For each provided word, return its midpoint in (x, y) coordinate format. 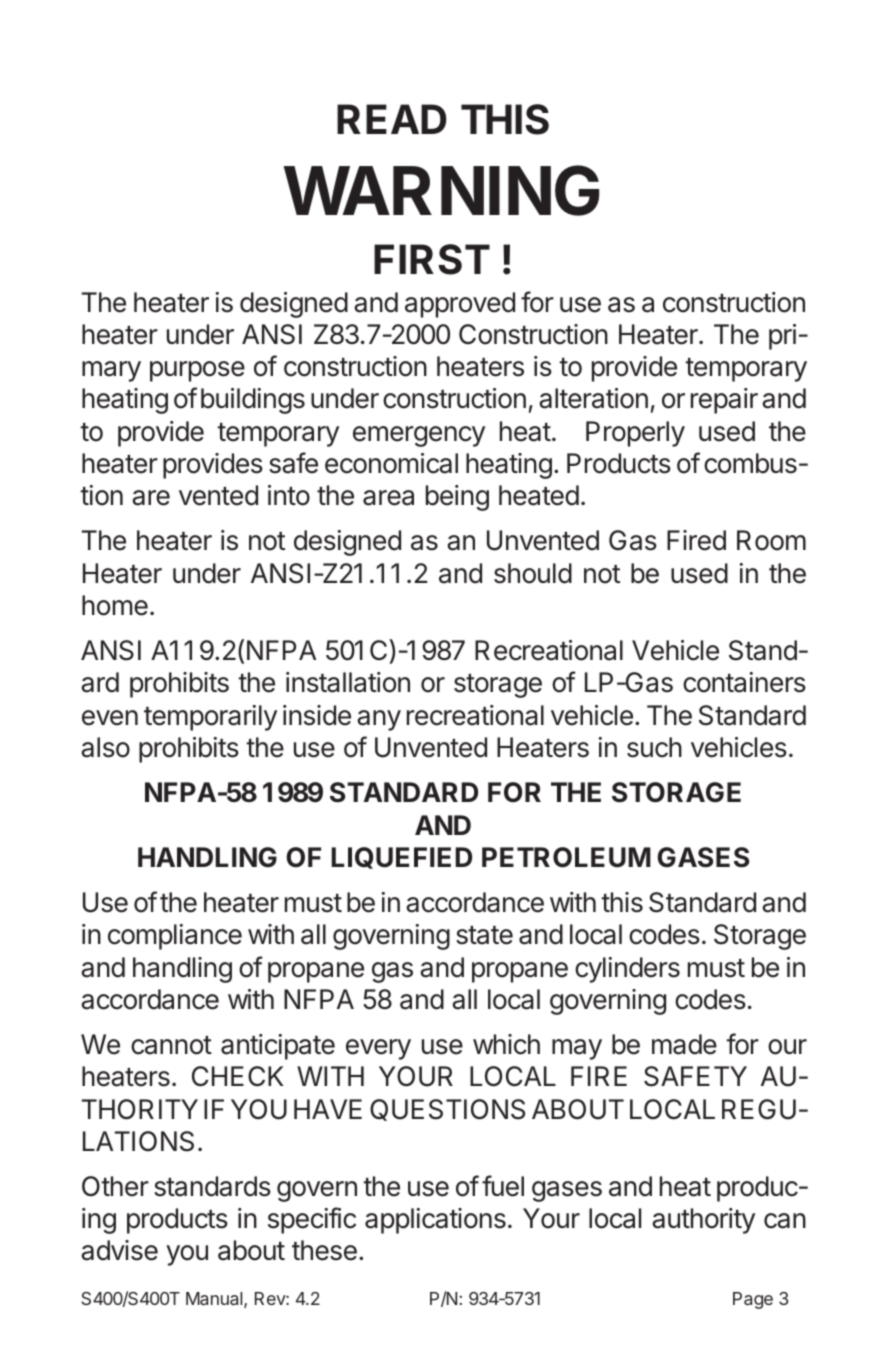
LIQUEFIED (401, 858)
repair (724, 401)
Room (771, 540)
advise (119, 1250)
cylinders (627, 970)
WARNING (441, 190)
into (289, 495)
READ (392, 119)
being (457, 498)
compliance (175, 937)
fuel (503, 1186)
